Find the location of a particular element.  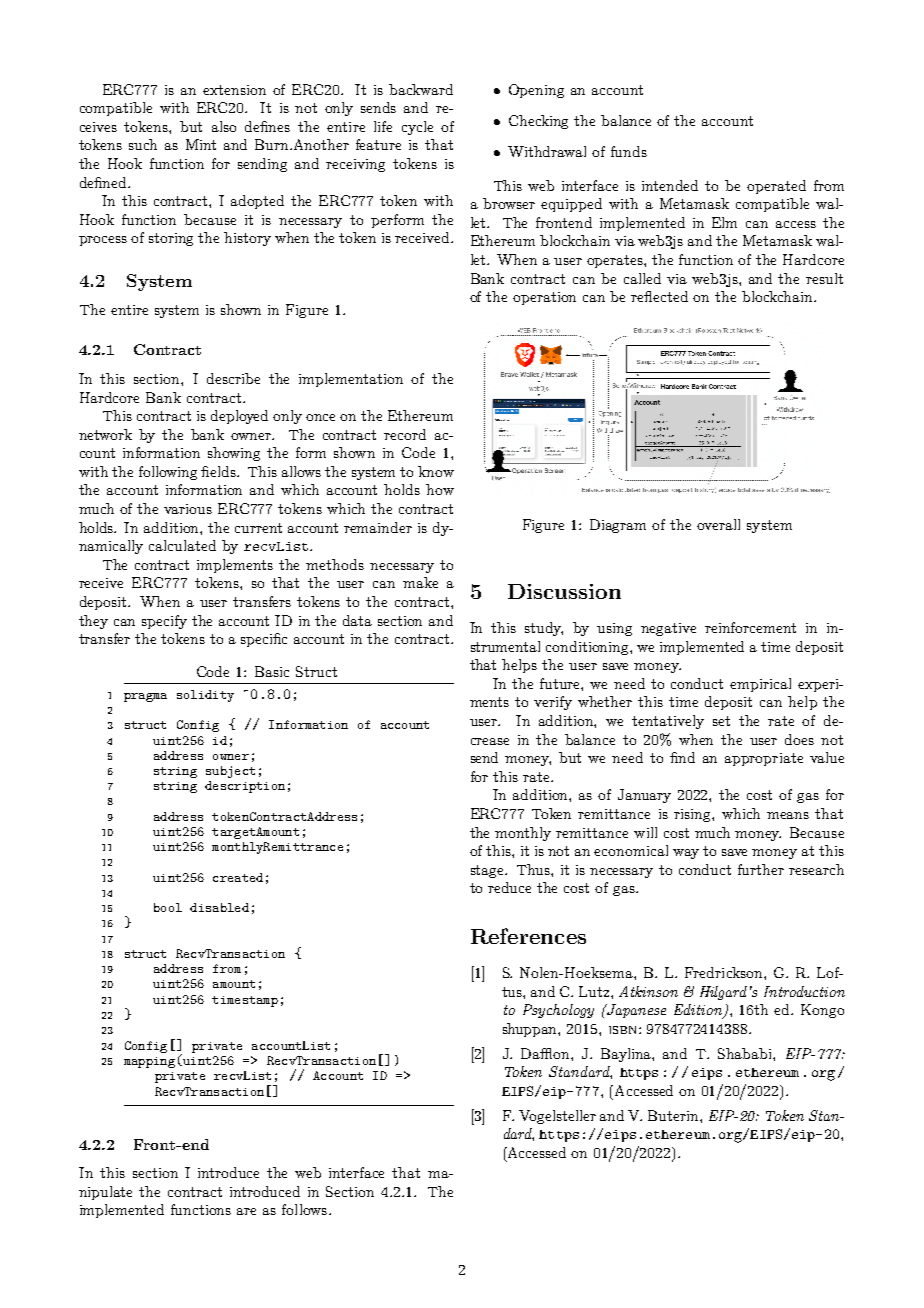

Edition is located at coordinates (699, 1011).
